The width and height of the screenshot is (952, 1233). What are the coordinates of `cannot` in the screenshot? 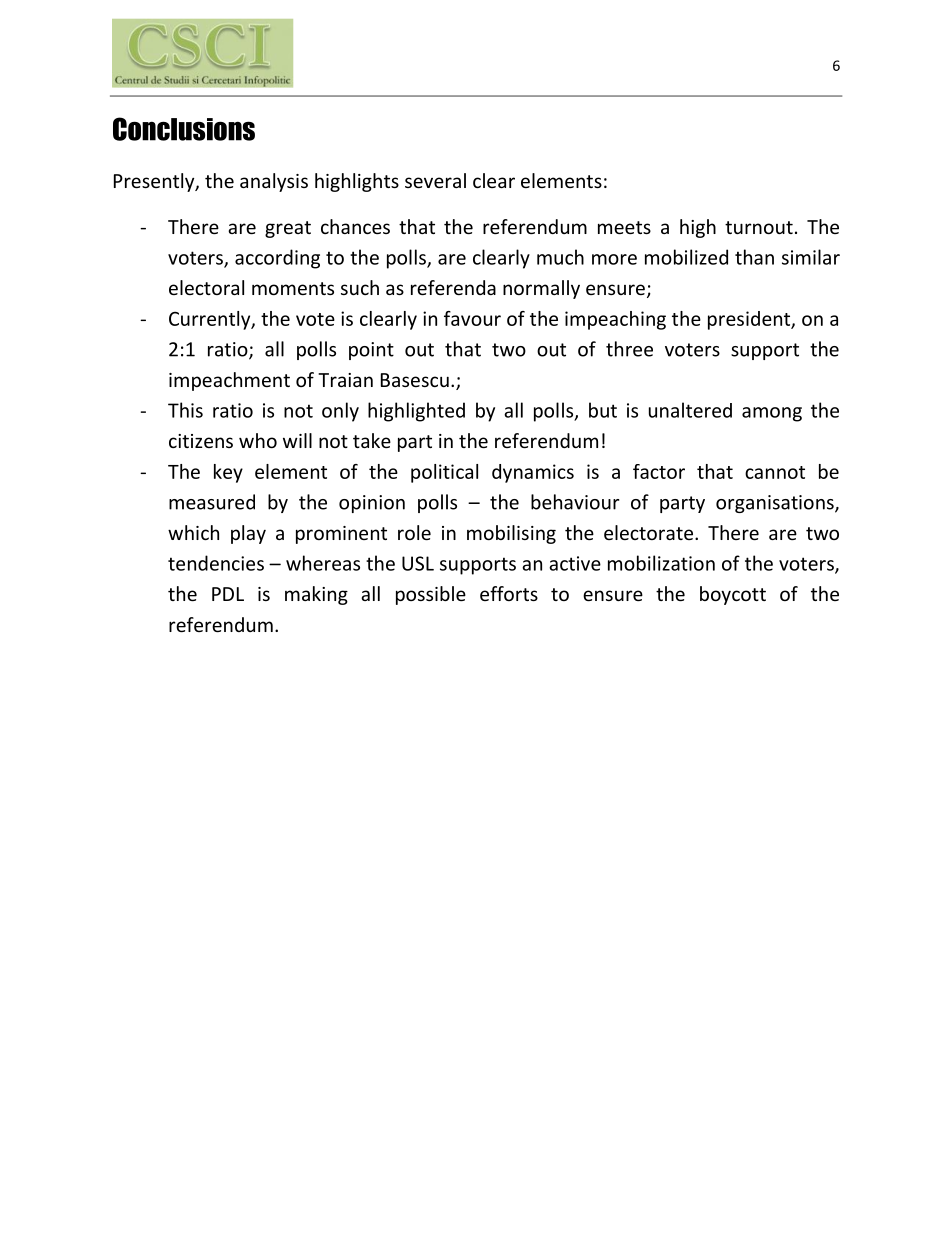 It's located at (775, 472).
